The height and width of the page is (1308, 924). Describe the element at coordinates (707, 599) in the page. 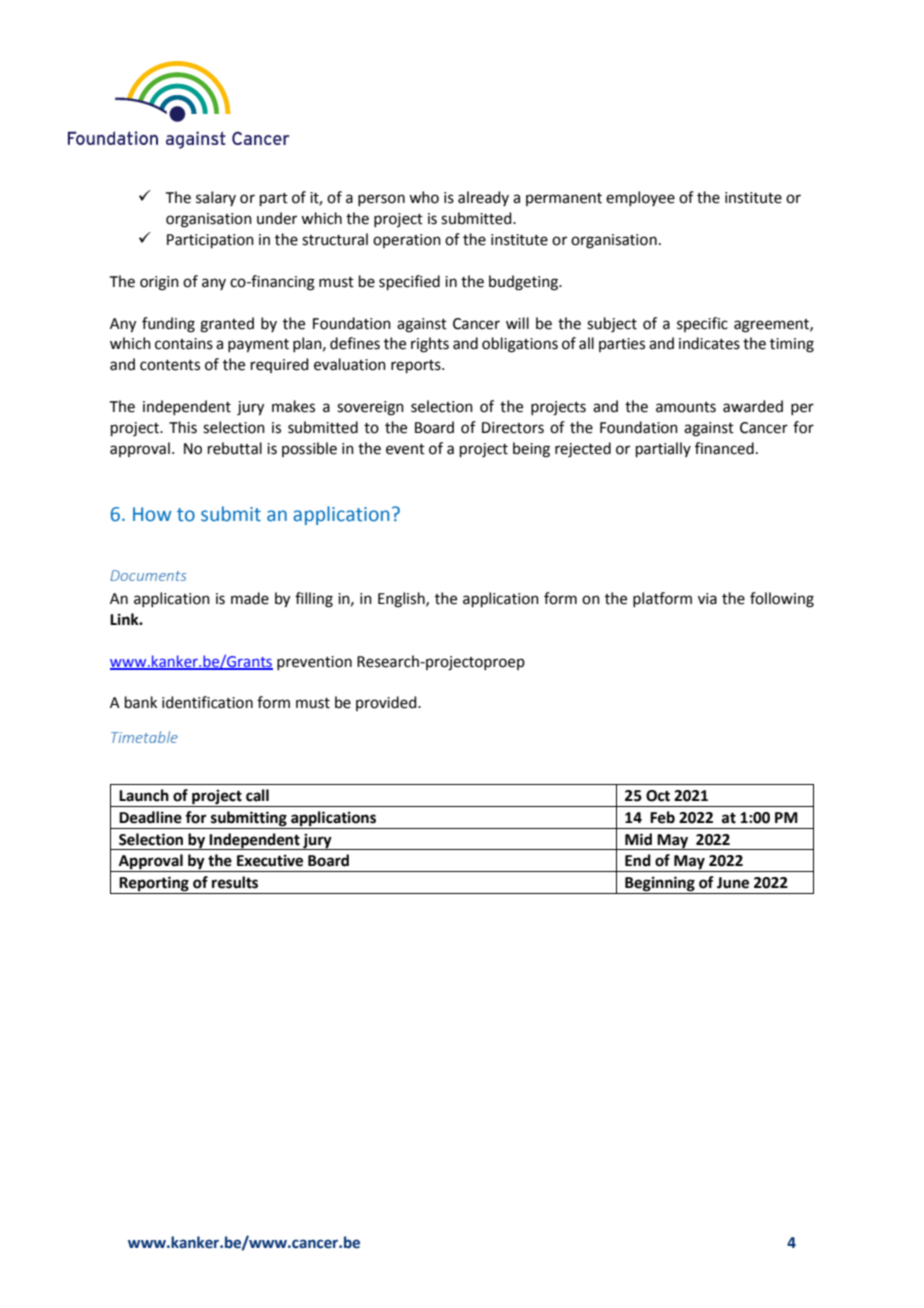

I see `via` at that location.
